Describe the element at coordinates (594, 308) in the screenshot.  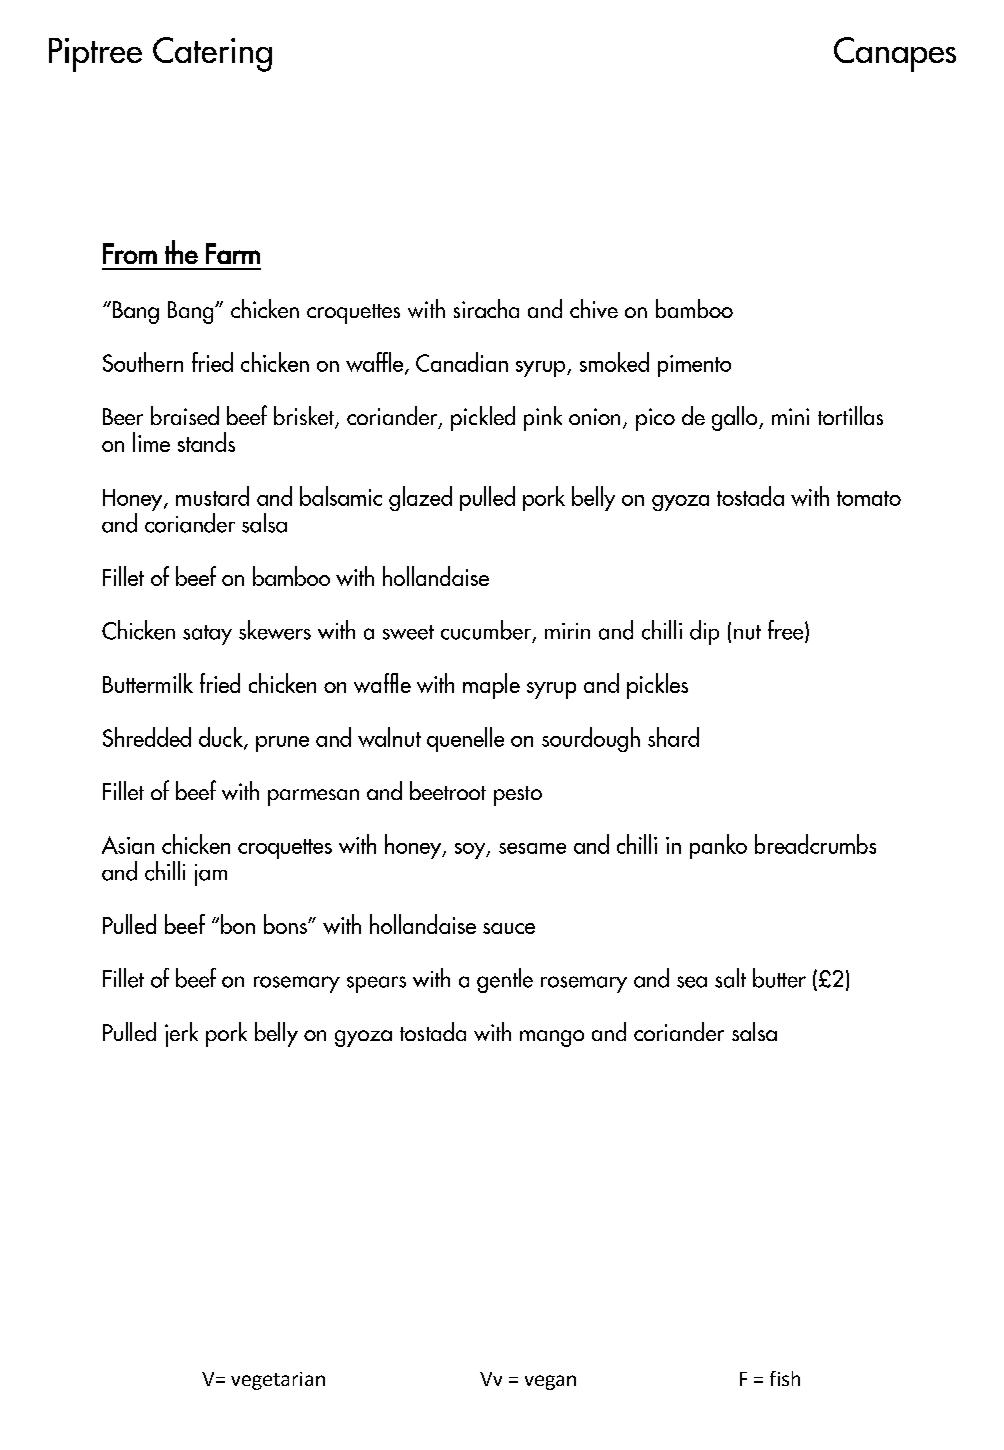
I see `chive` at that location.
